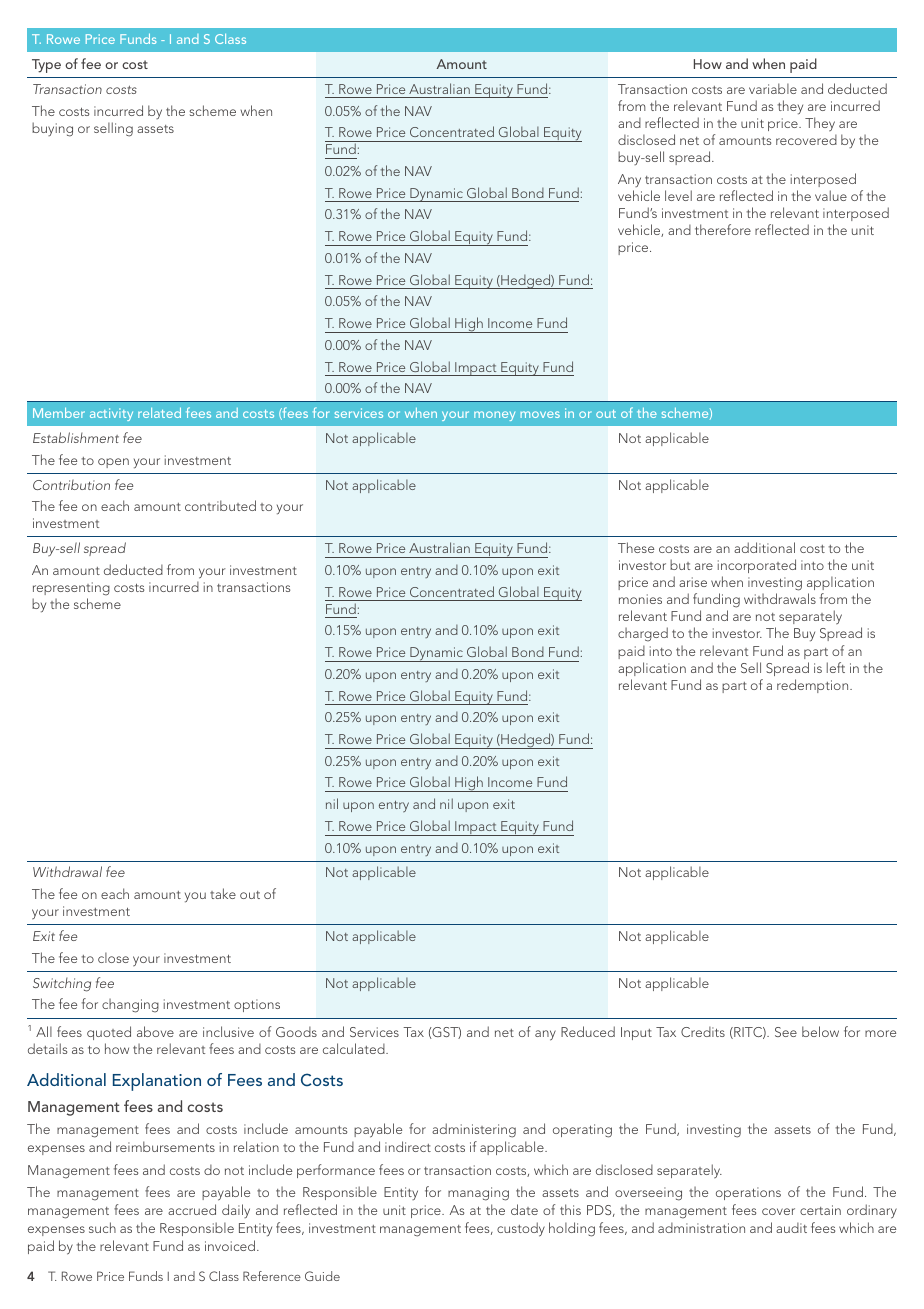  I want to click on take, so click(223, 893).
